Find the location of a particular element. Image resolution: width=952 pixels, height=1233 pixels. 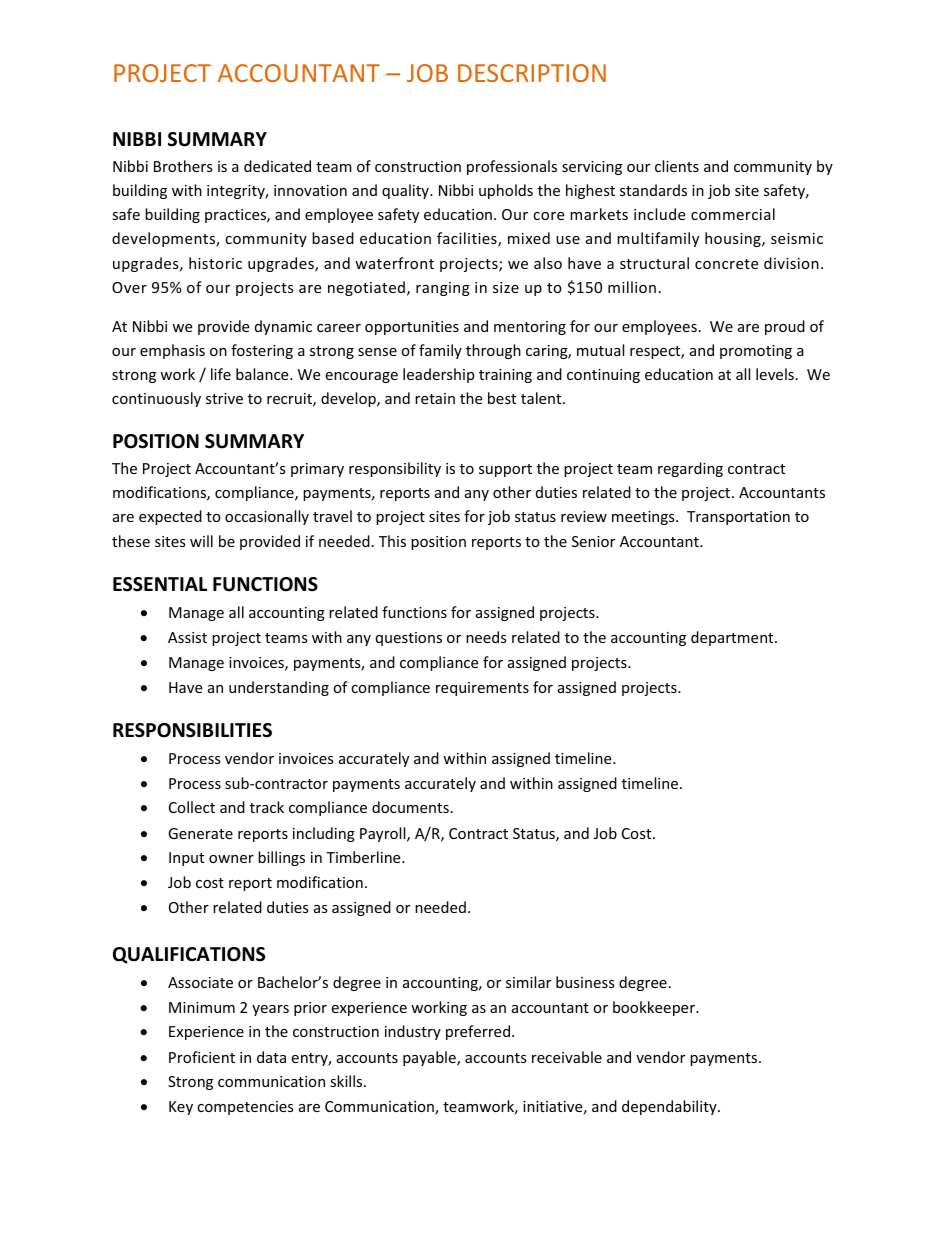

promoting is located at coordinates (756, 352).
